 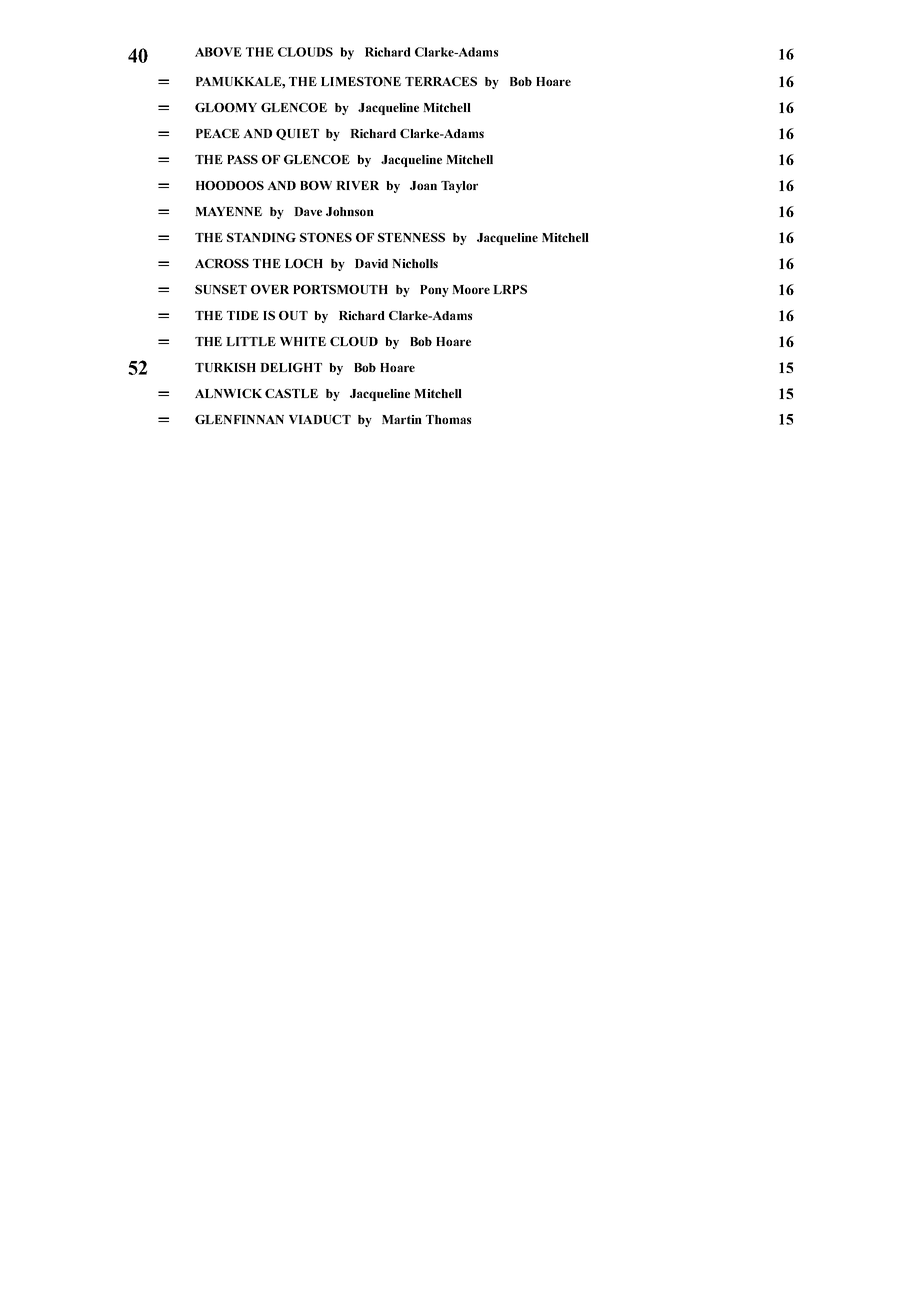 What do you see at coordinates (357, 185) in the screenshot?
I see `RIVER` at bounding box center [357, 185].
